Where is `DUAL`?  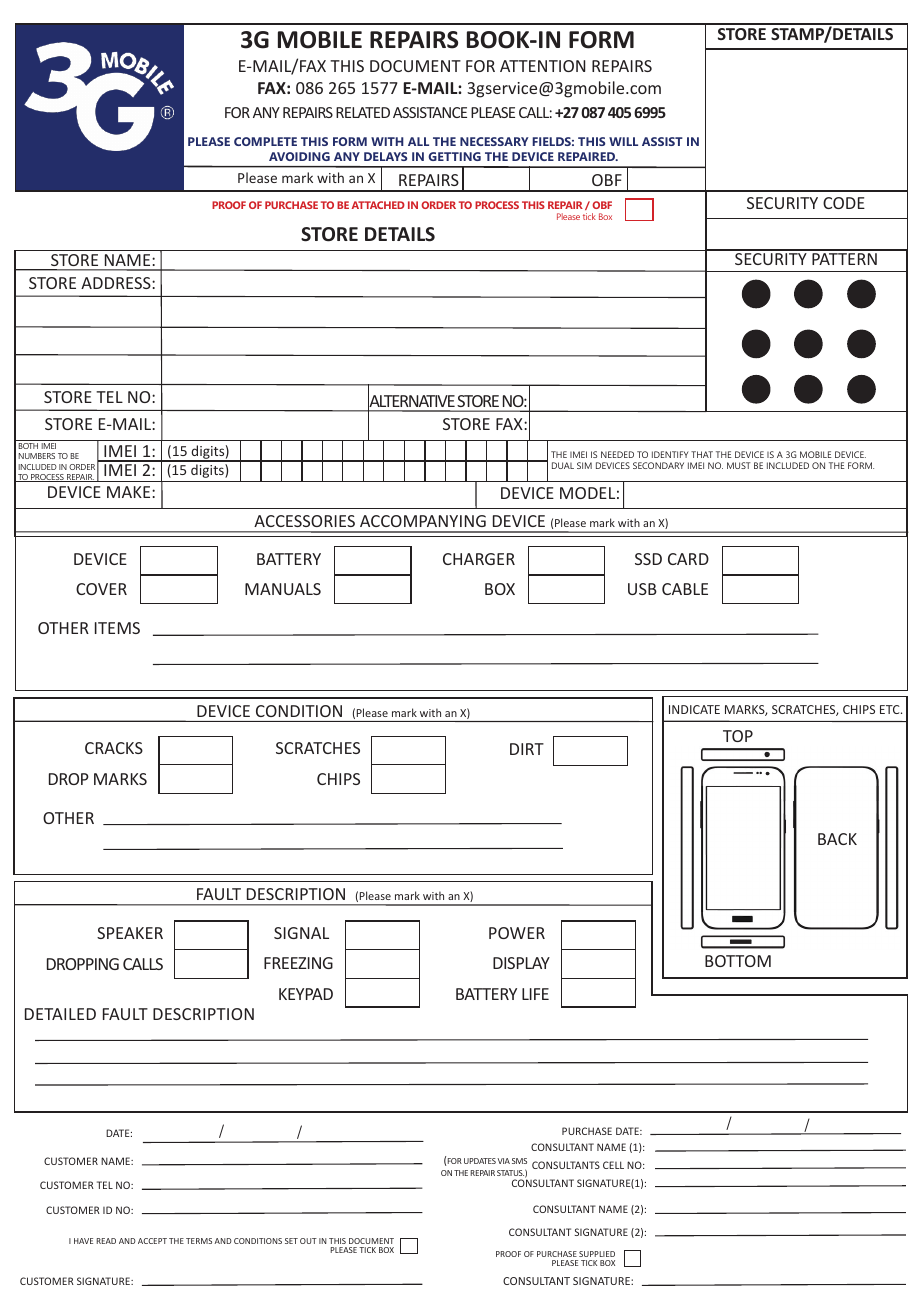 DUAL is located at coordinates (563, 465).
